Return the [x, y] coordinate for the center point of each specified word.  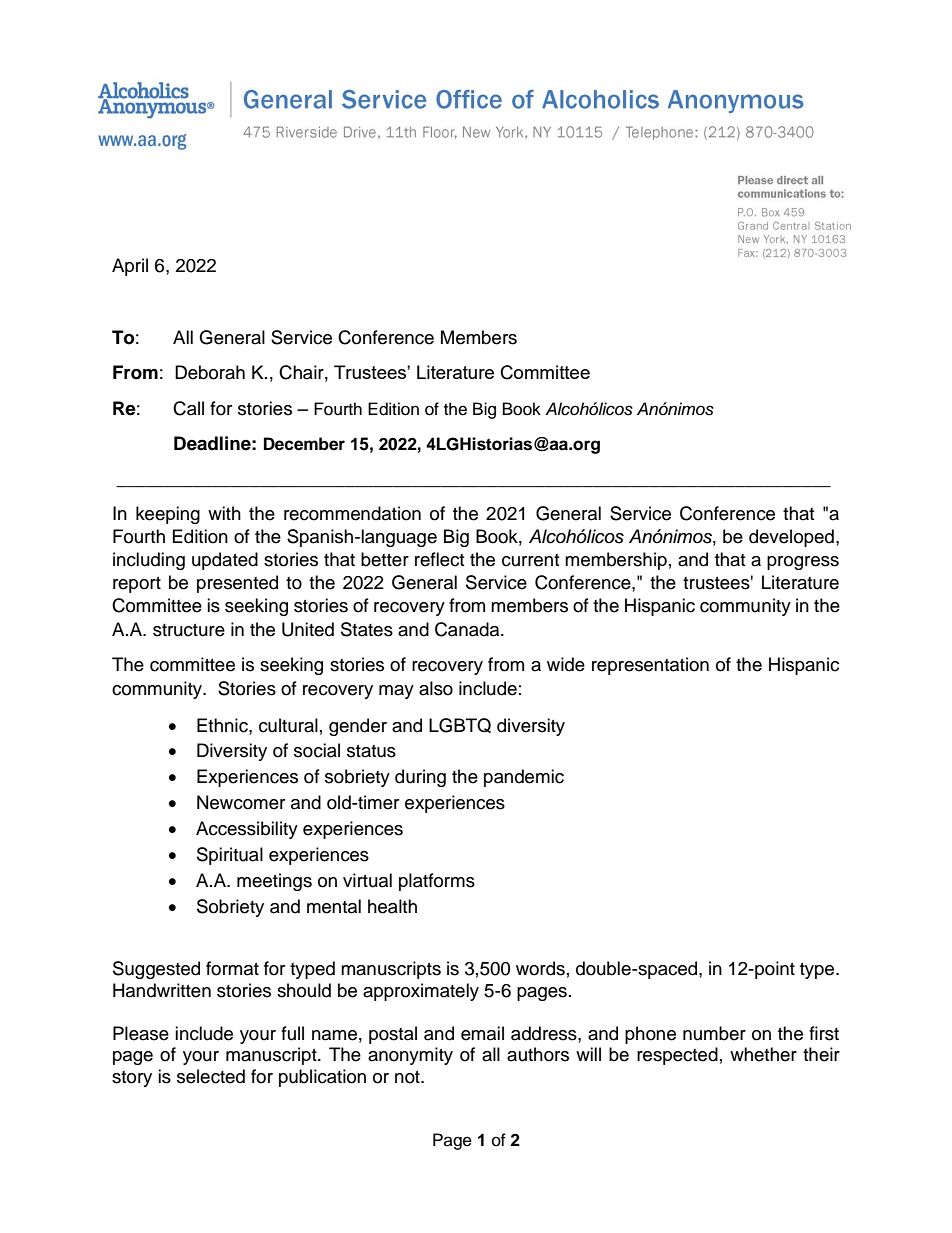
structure [189, 630]
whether [763, 1054]
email [482, 1033]
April [130, 267]
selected [211, 1076]
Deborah [210, 372]
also [436, 688]
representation [650, 666]
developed [791, 538]
